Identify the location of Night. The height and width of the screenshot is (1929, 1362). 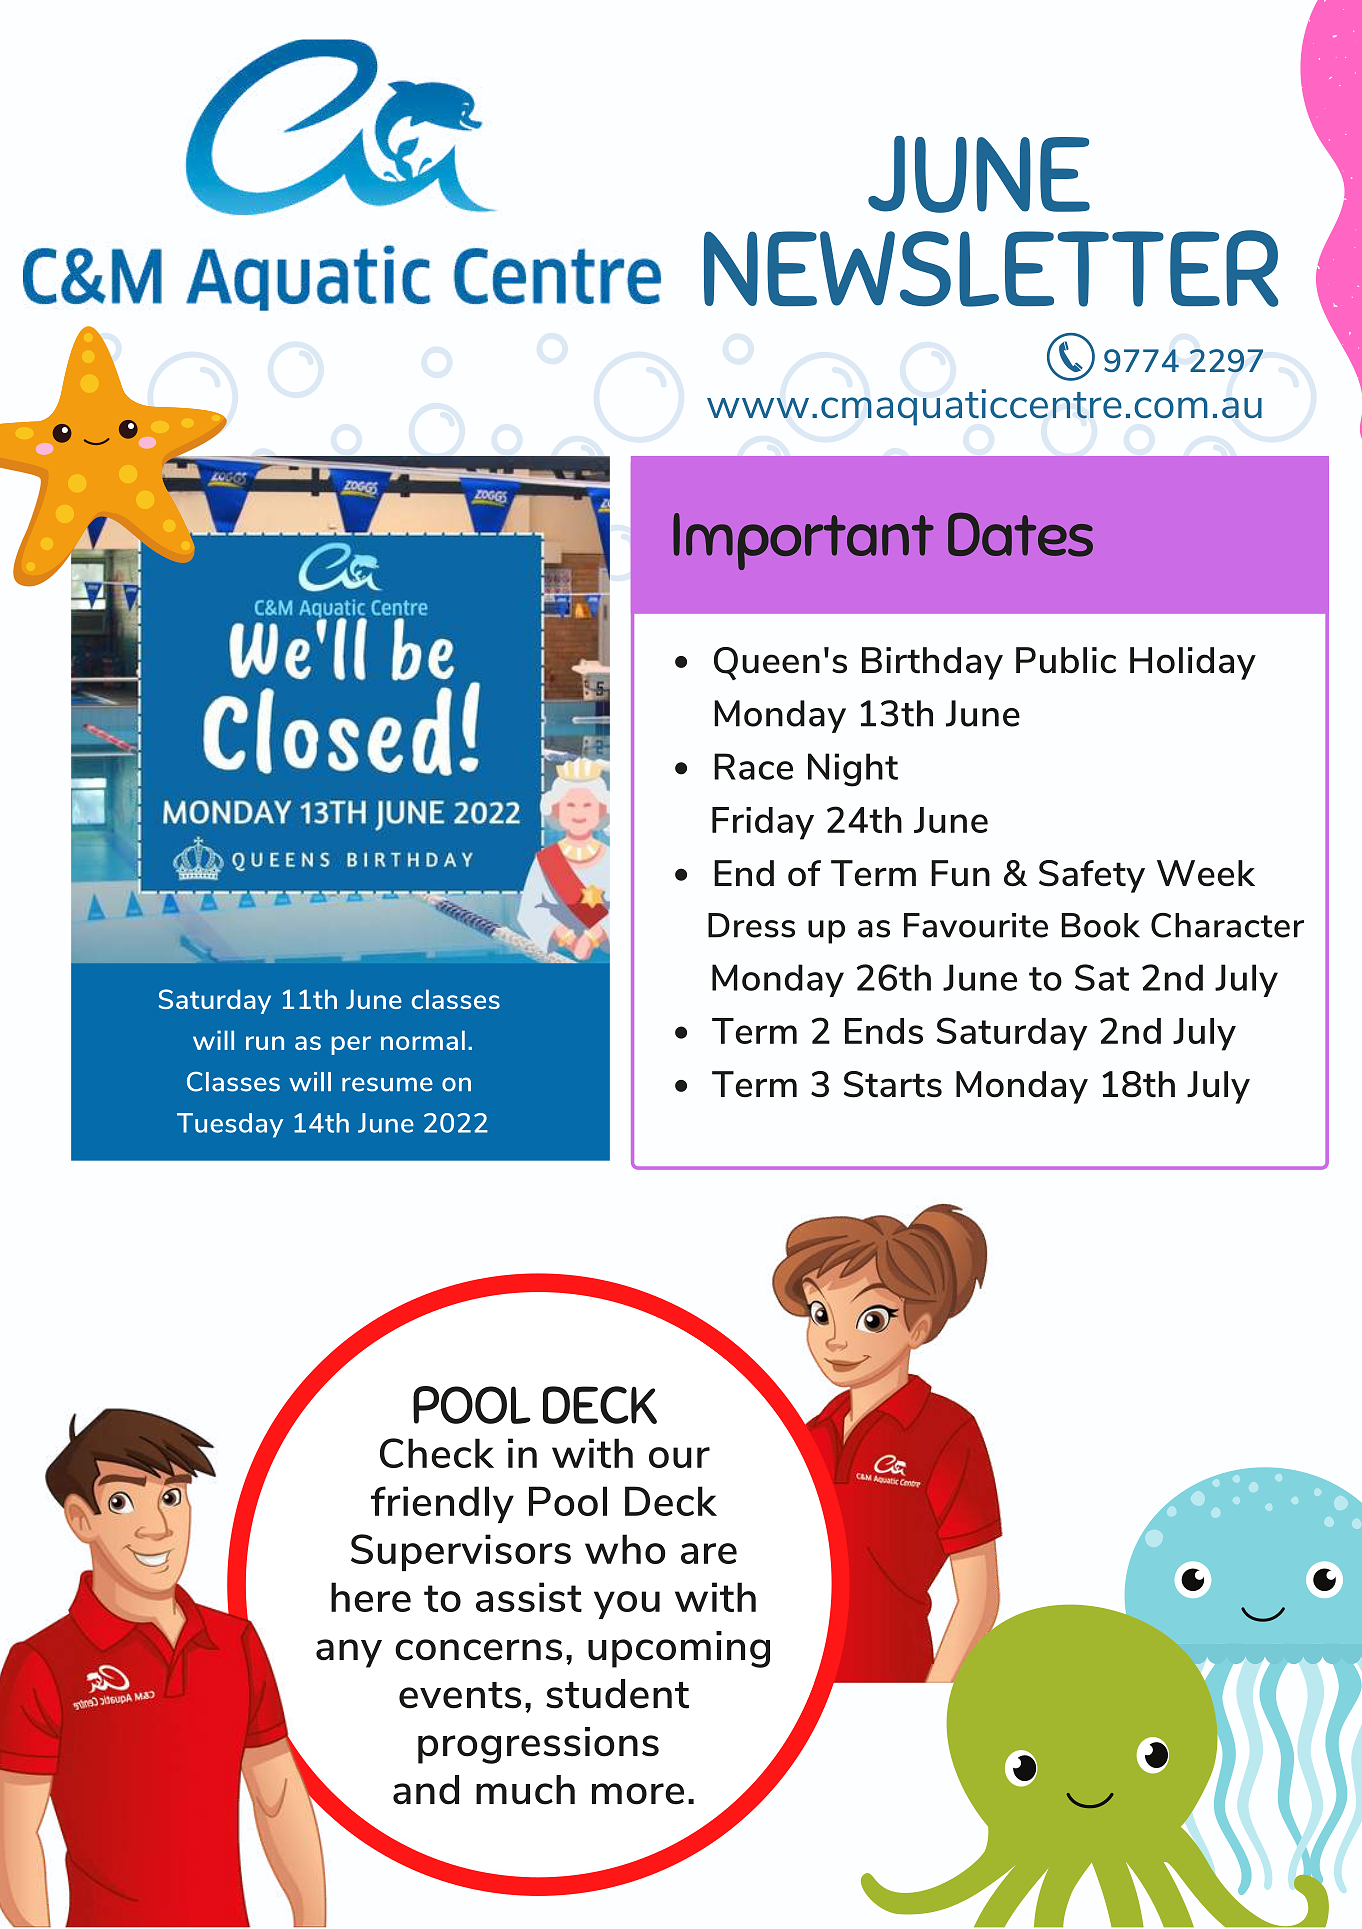
(853, 770).
